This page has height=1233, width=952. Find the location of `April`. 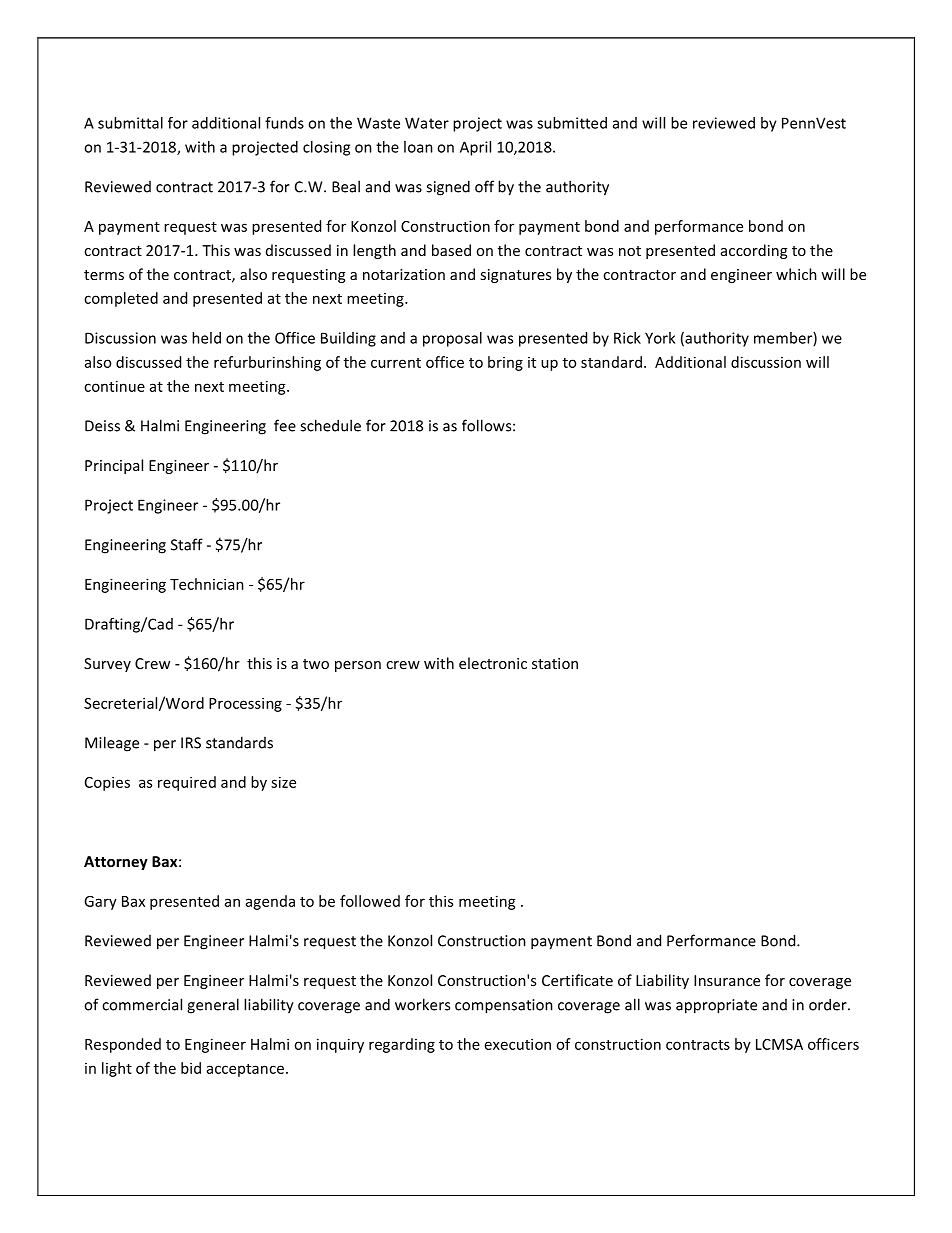

April is located at coordinates (475, 148).
